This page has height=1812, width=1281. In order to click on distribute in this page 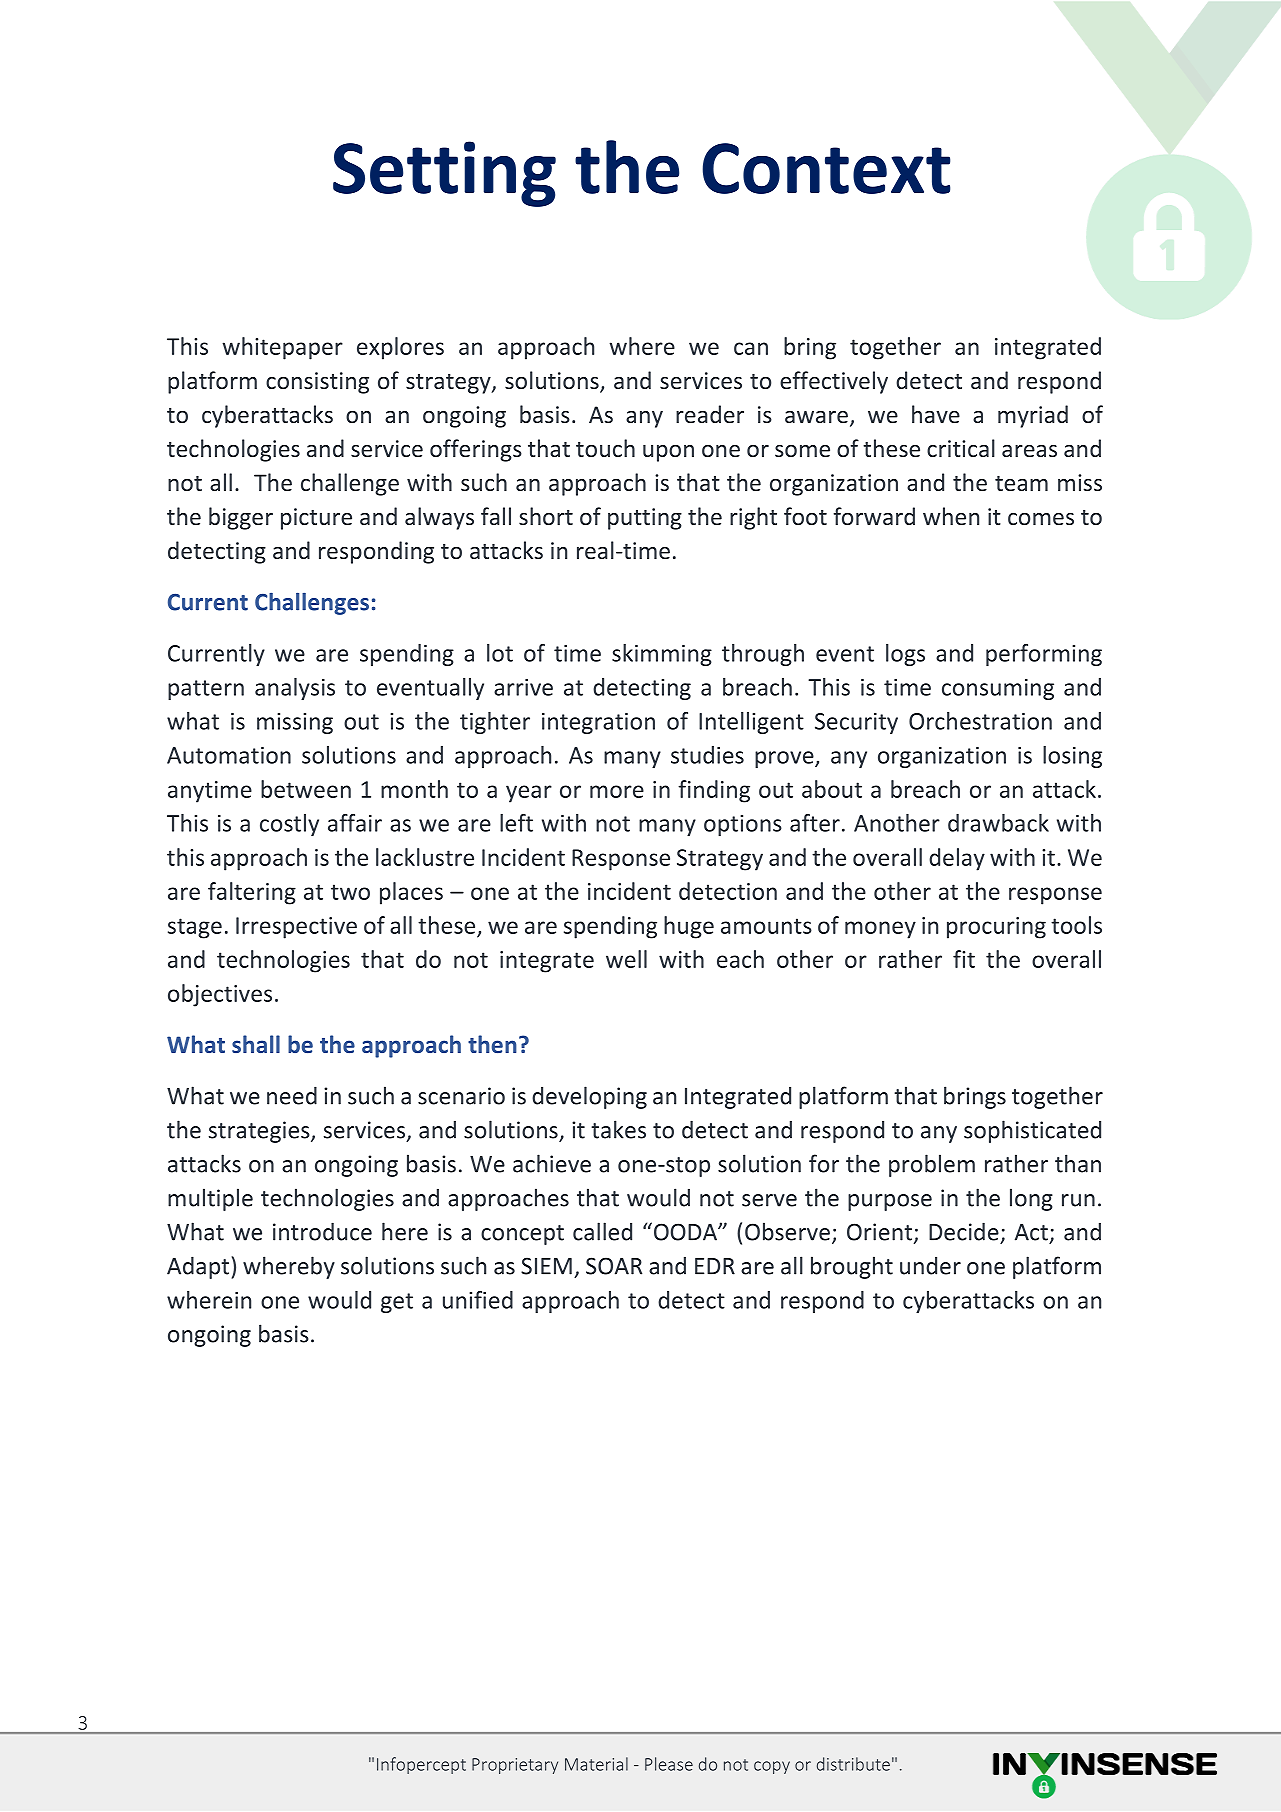, I will do `click(853, 1764)`.
